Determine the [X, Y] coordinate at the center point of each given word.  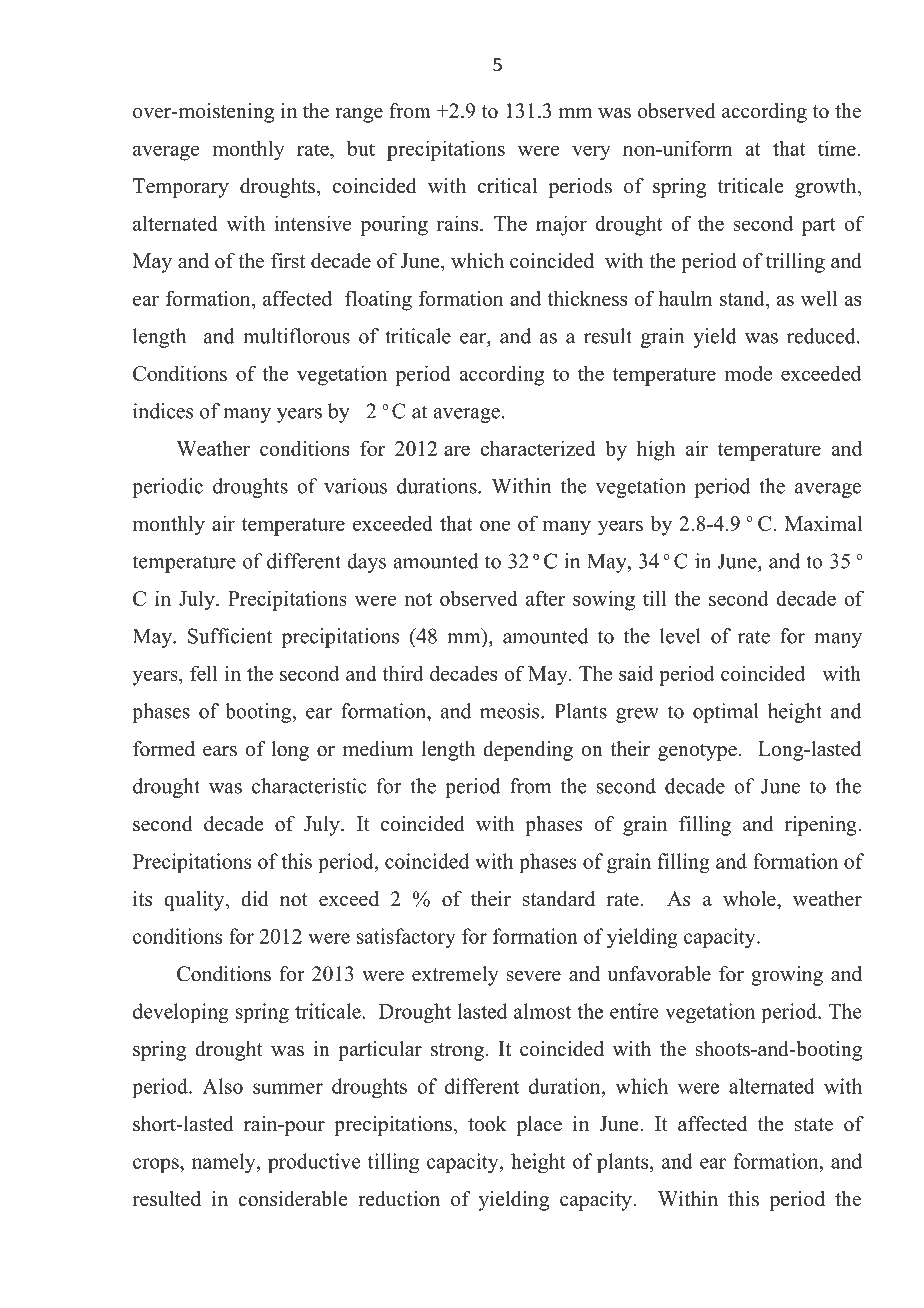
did [254, 899]
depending [528, 751]
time [837, 148]
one [495, 525]
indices [163, 411]
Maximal [823, 523]
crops [157, 1165]
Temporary [181, 188]
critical [507, 186]
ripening [822, 826]
